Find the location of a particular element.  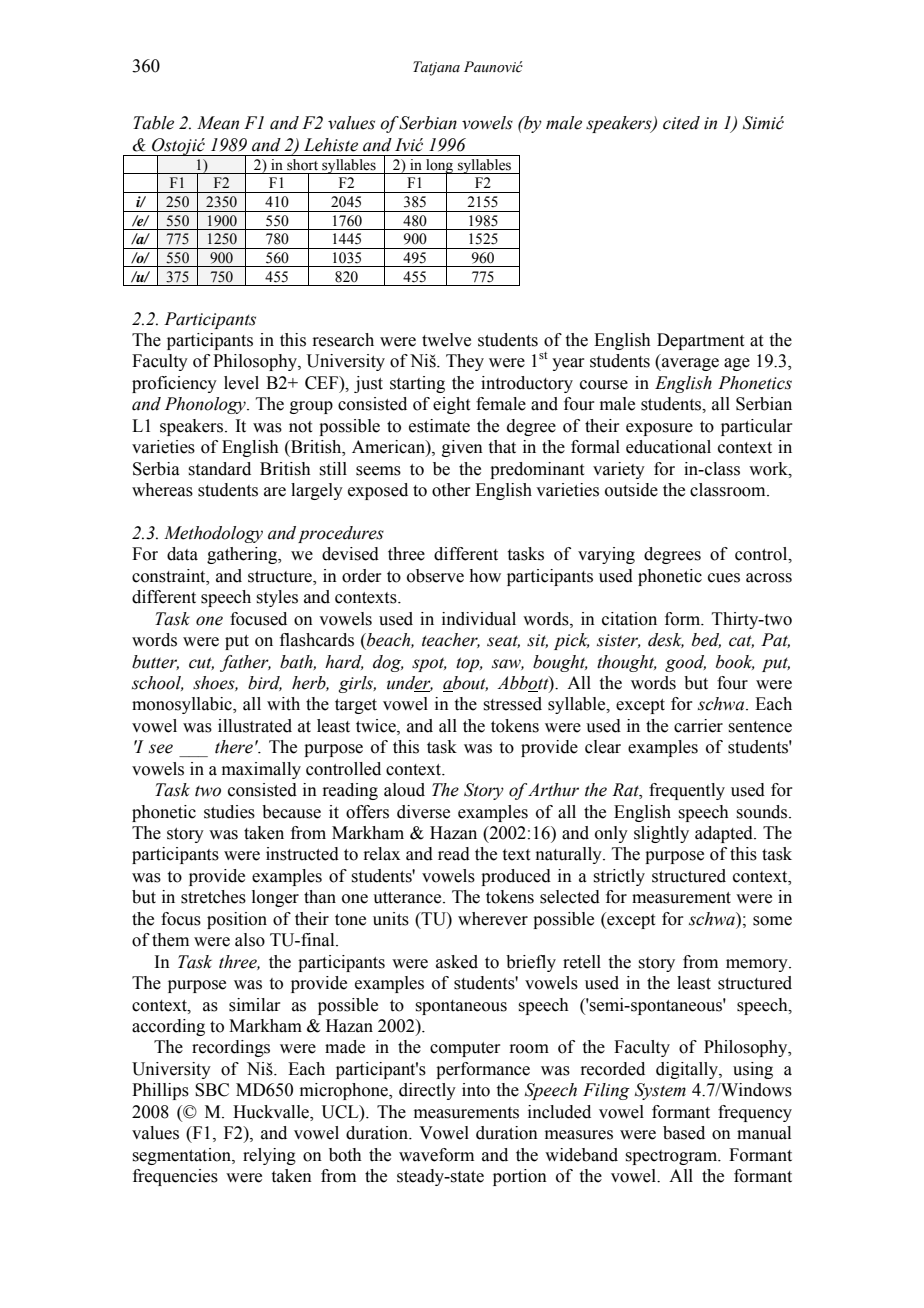

adapted is located at coordinates (725, 834).
